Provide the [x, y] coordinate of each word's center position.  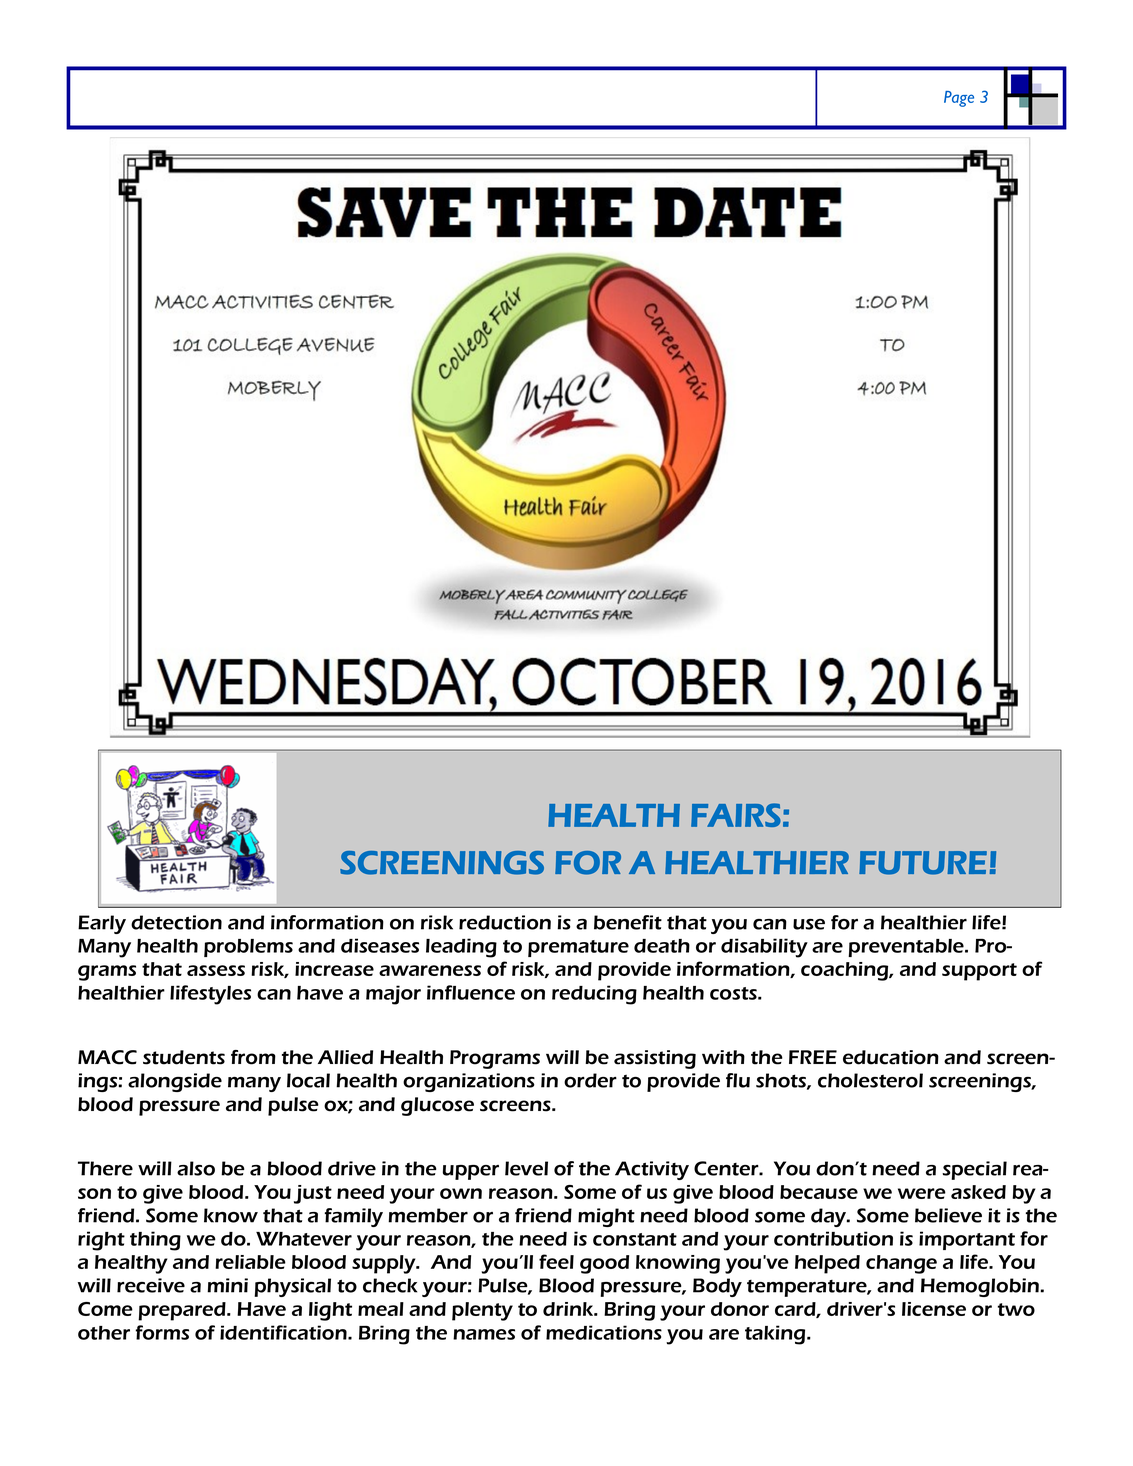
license [934, 1309]
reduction [505, 922]
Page [959, 99]
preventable [907, 948]
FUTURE [923, 863]
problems [248, 948]
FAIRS [736, 815]
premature [578, 948]
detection [176, 922]
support [979, 972]
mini [227, 1285]
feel [556, 1261]
